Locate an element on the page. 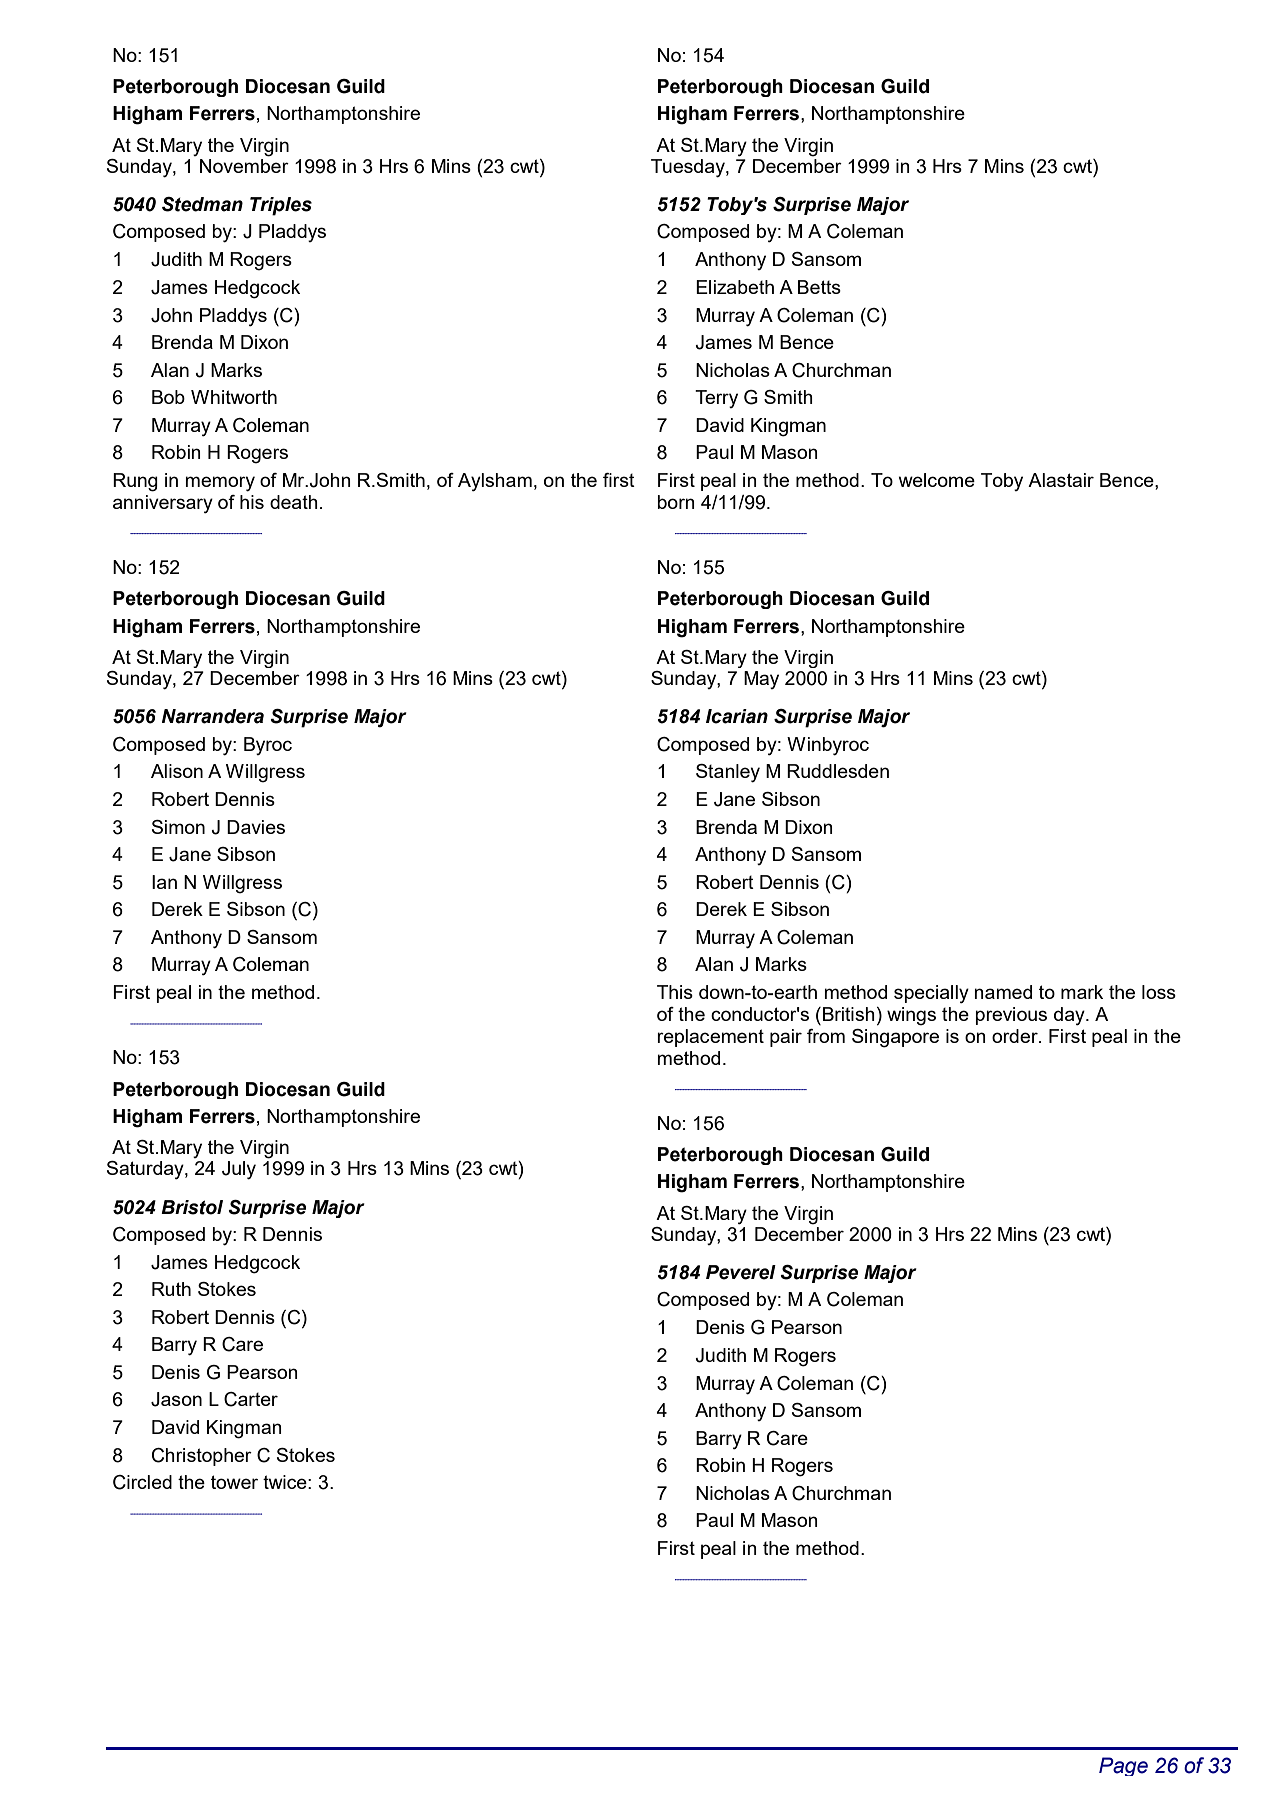 This page has height=1806, width=1277. order is located at coordinates (1016, 1036).
